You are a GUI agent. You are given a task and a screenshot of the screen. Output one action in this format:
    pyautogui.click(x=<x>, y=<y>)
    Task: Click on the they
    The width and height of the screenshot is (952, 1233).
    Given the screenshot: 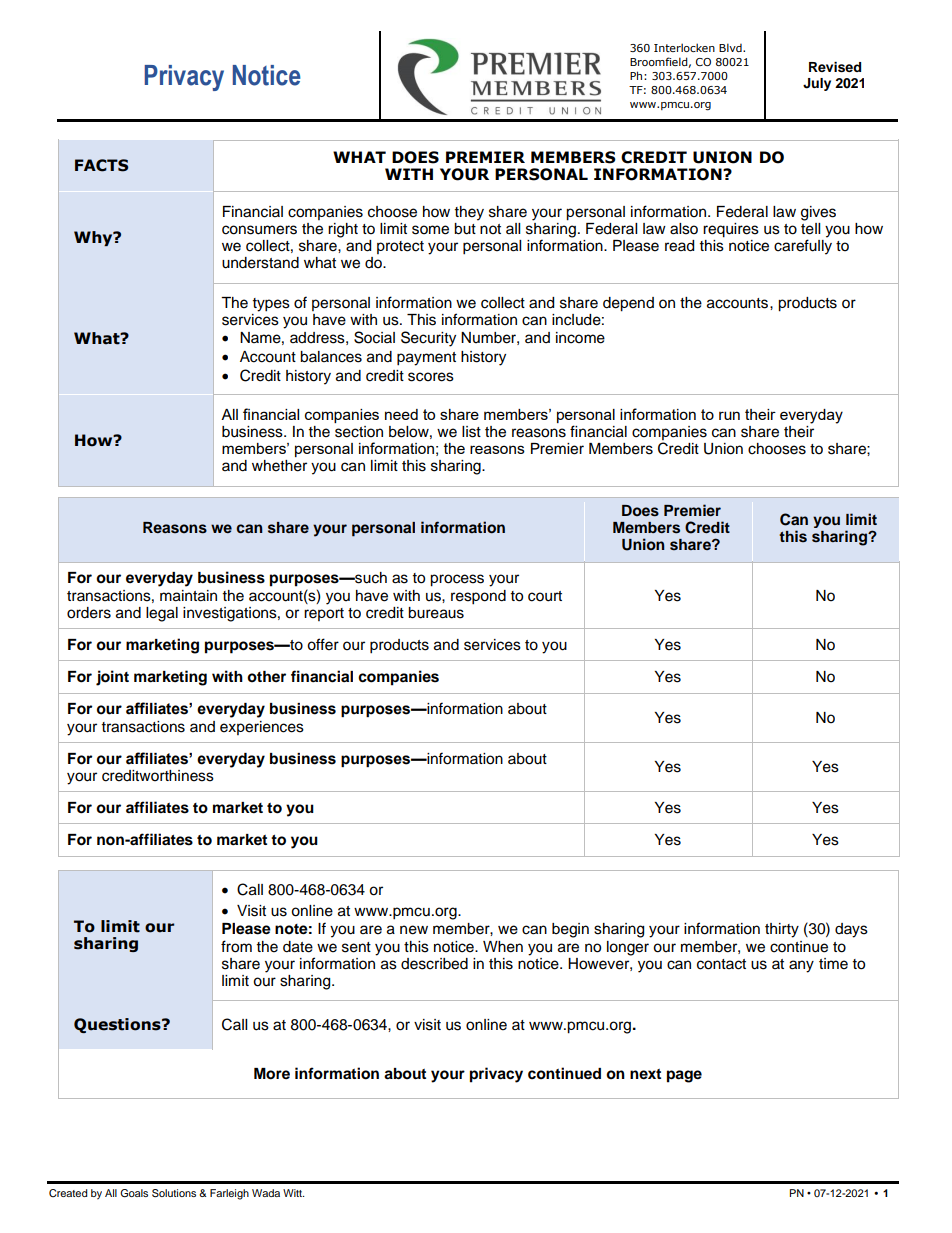 What is the action you would take?
    pyautogui.click(x=469, y=213)
